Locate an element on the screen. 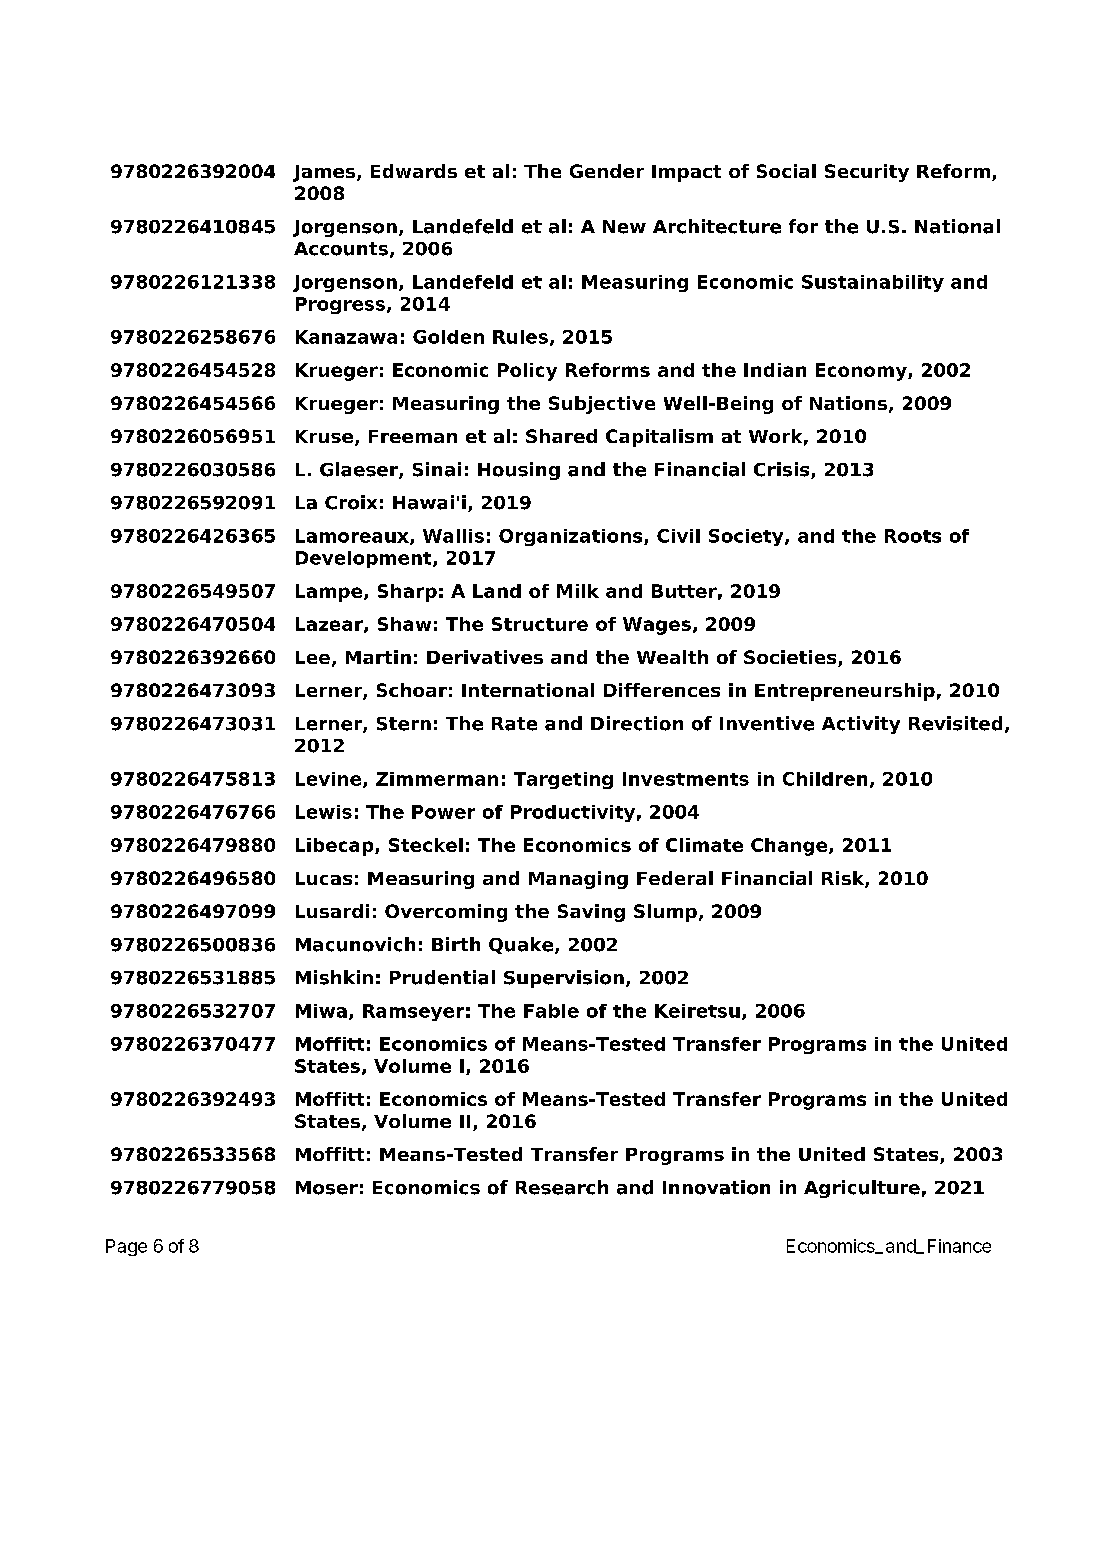 The height and width of the screenshot is (1550, 1096). Glaeser is located at coordinates (360, 470).
